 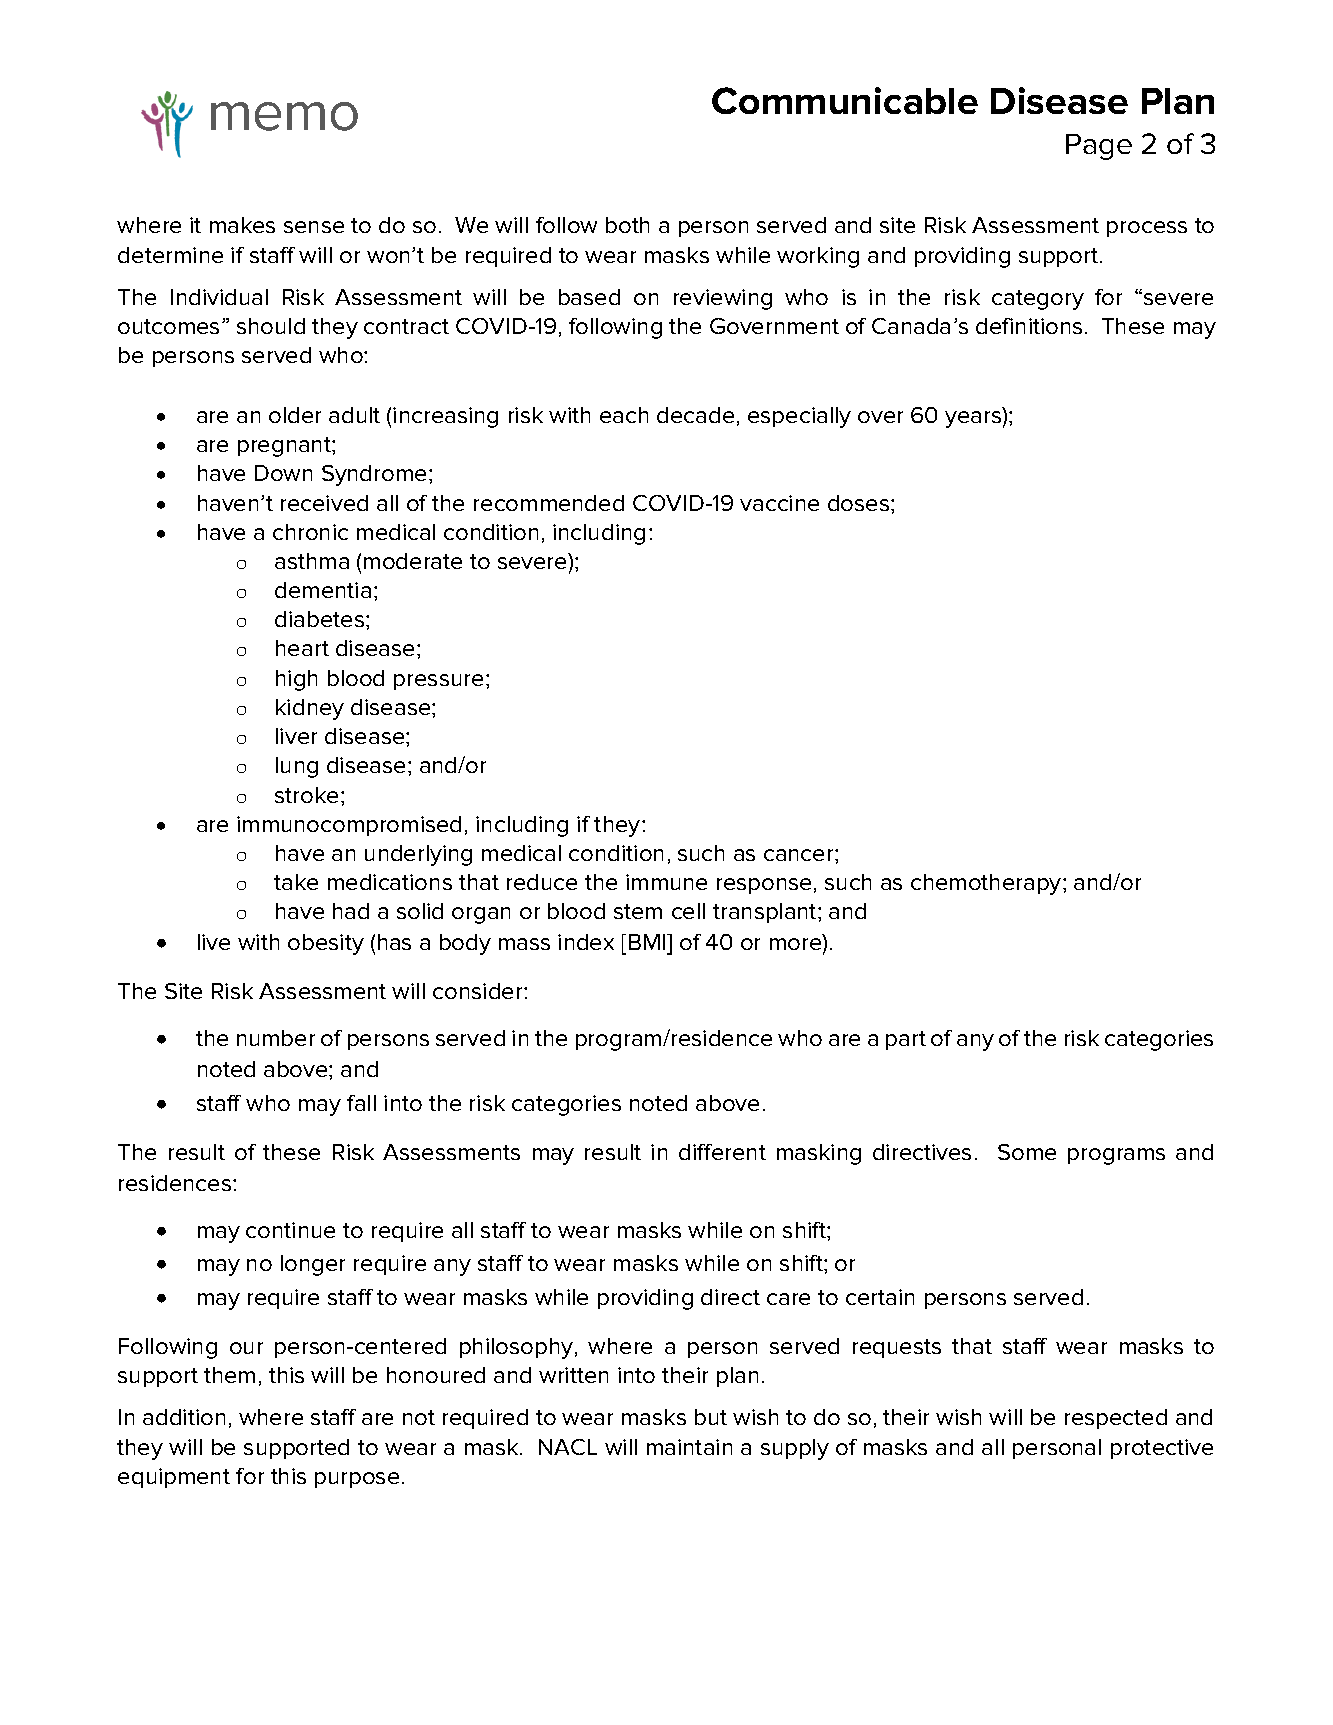 I want to click on both, so click(x=627, y=225).
